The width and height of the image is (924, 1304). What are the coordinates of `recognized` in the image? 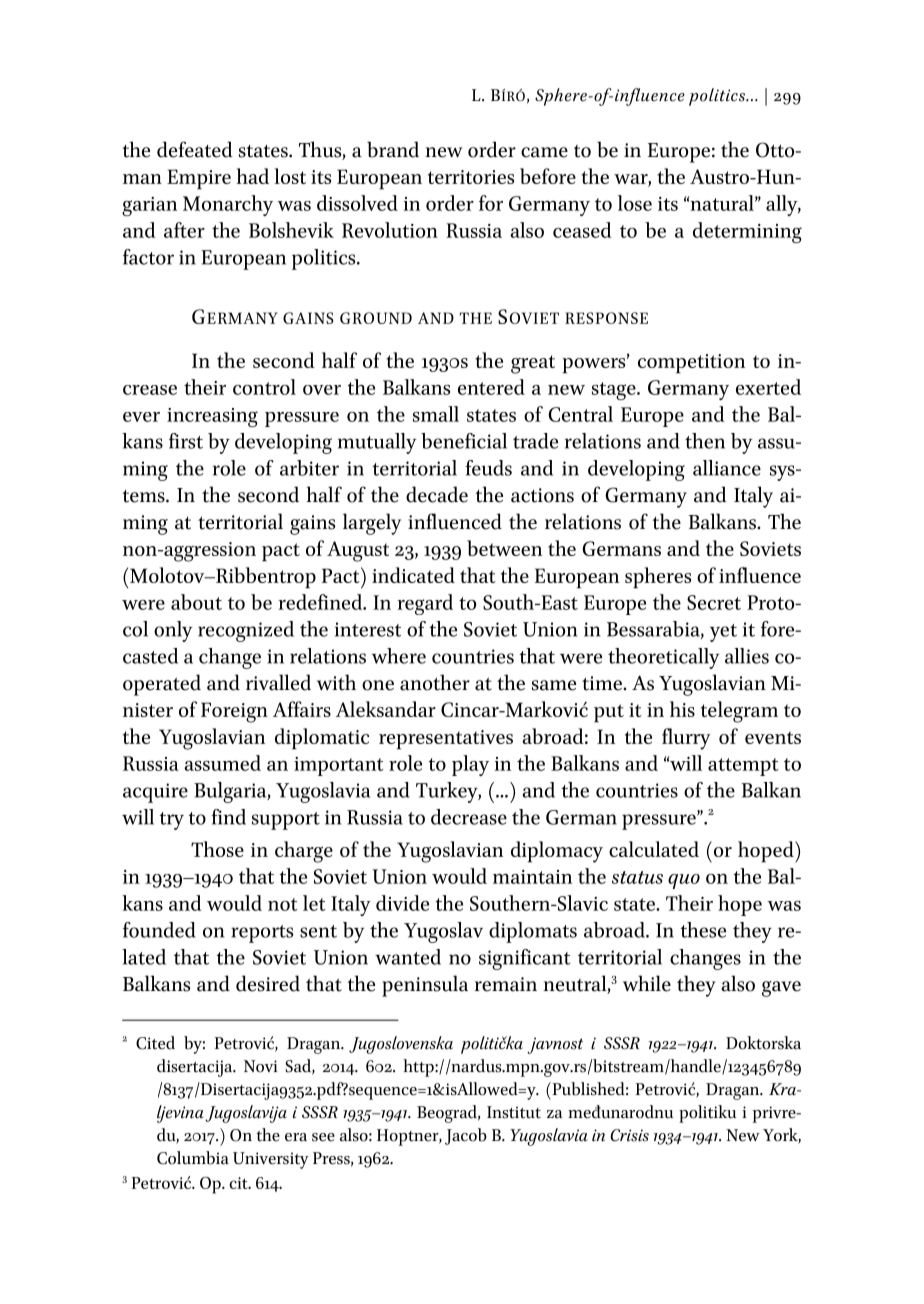 It's located at (246, 631).
